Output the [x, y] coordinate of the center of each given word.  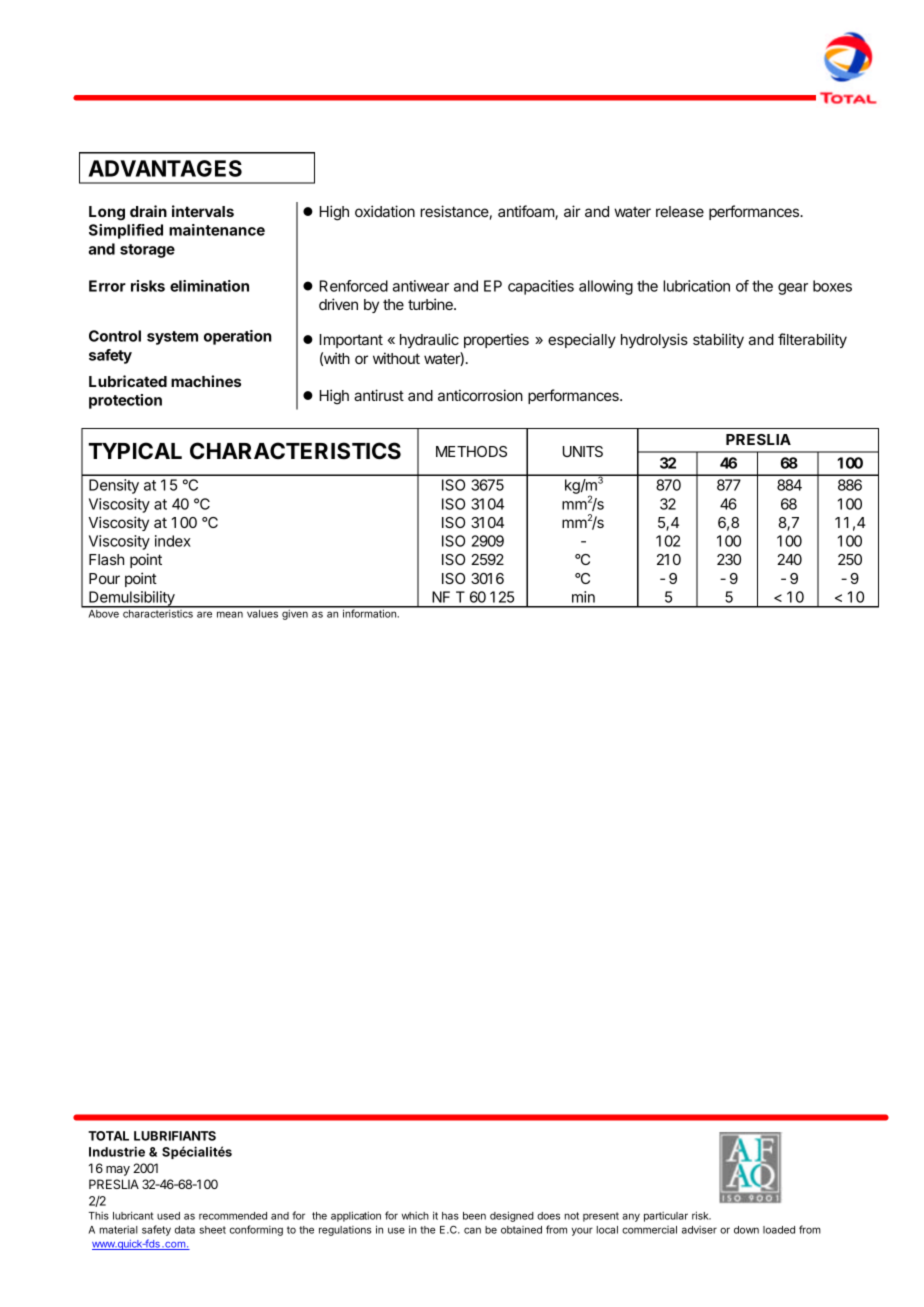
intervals [203, 211]
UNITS [583, 451]
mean [230, 614]
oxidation [385, 211]
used [168, 1216]
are [204, 614]
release [680, 211]
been [474, 1216]
